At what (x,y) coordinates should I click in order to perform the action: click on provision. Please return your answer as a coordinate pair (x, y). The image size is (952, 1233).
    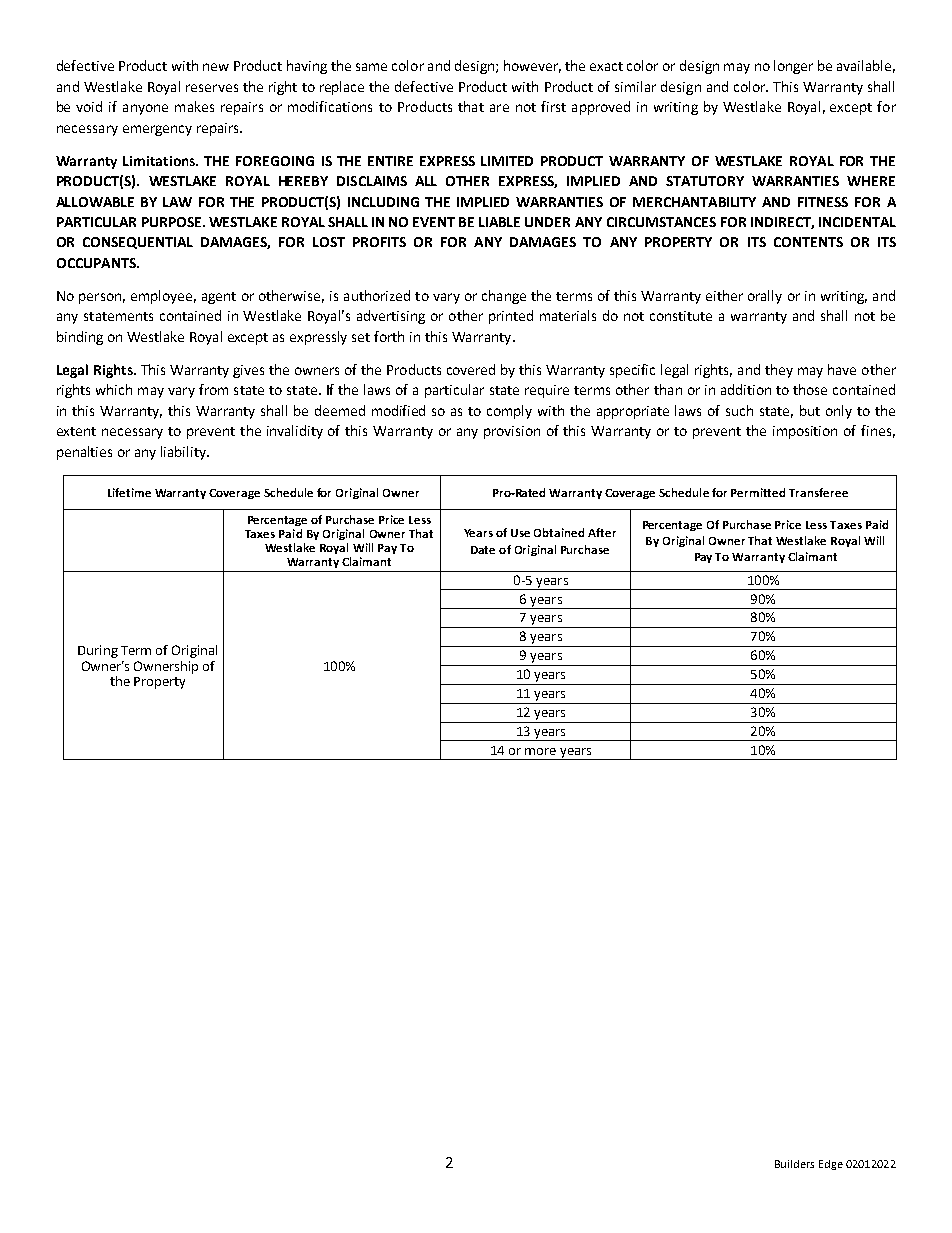
    Looking at the image, I should click on (512, 432).
